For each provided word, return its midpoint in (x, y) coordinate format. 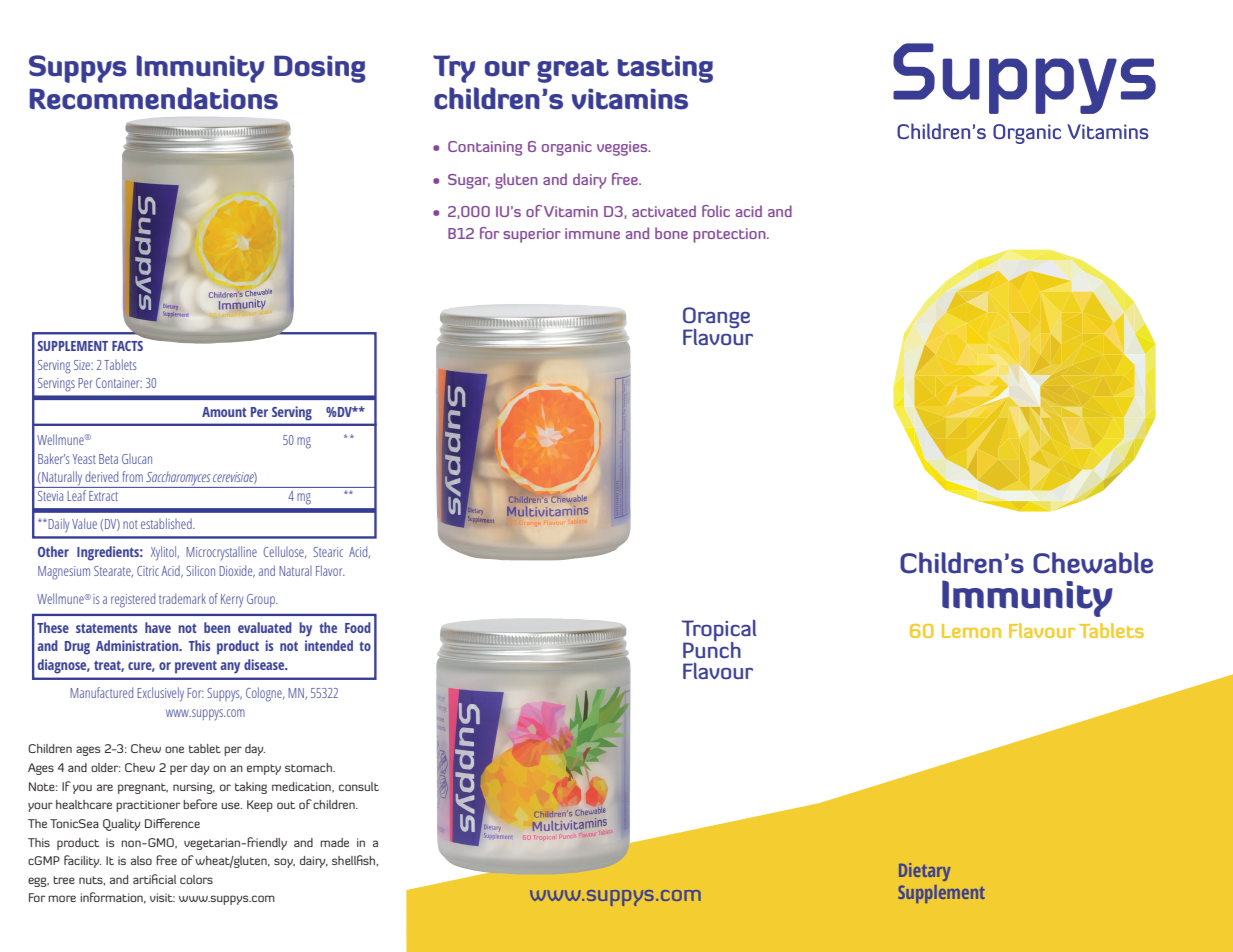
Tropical (719, 631)
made (334, 842)
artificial (154, 879)
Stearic (328, 552)
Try (454, 69)
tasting (665, 69)
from (132, 476)
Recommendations (154, 98)
